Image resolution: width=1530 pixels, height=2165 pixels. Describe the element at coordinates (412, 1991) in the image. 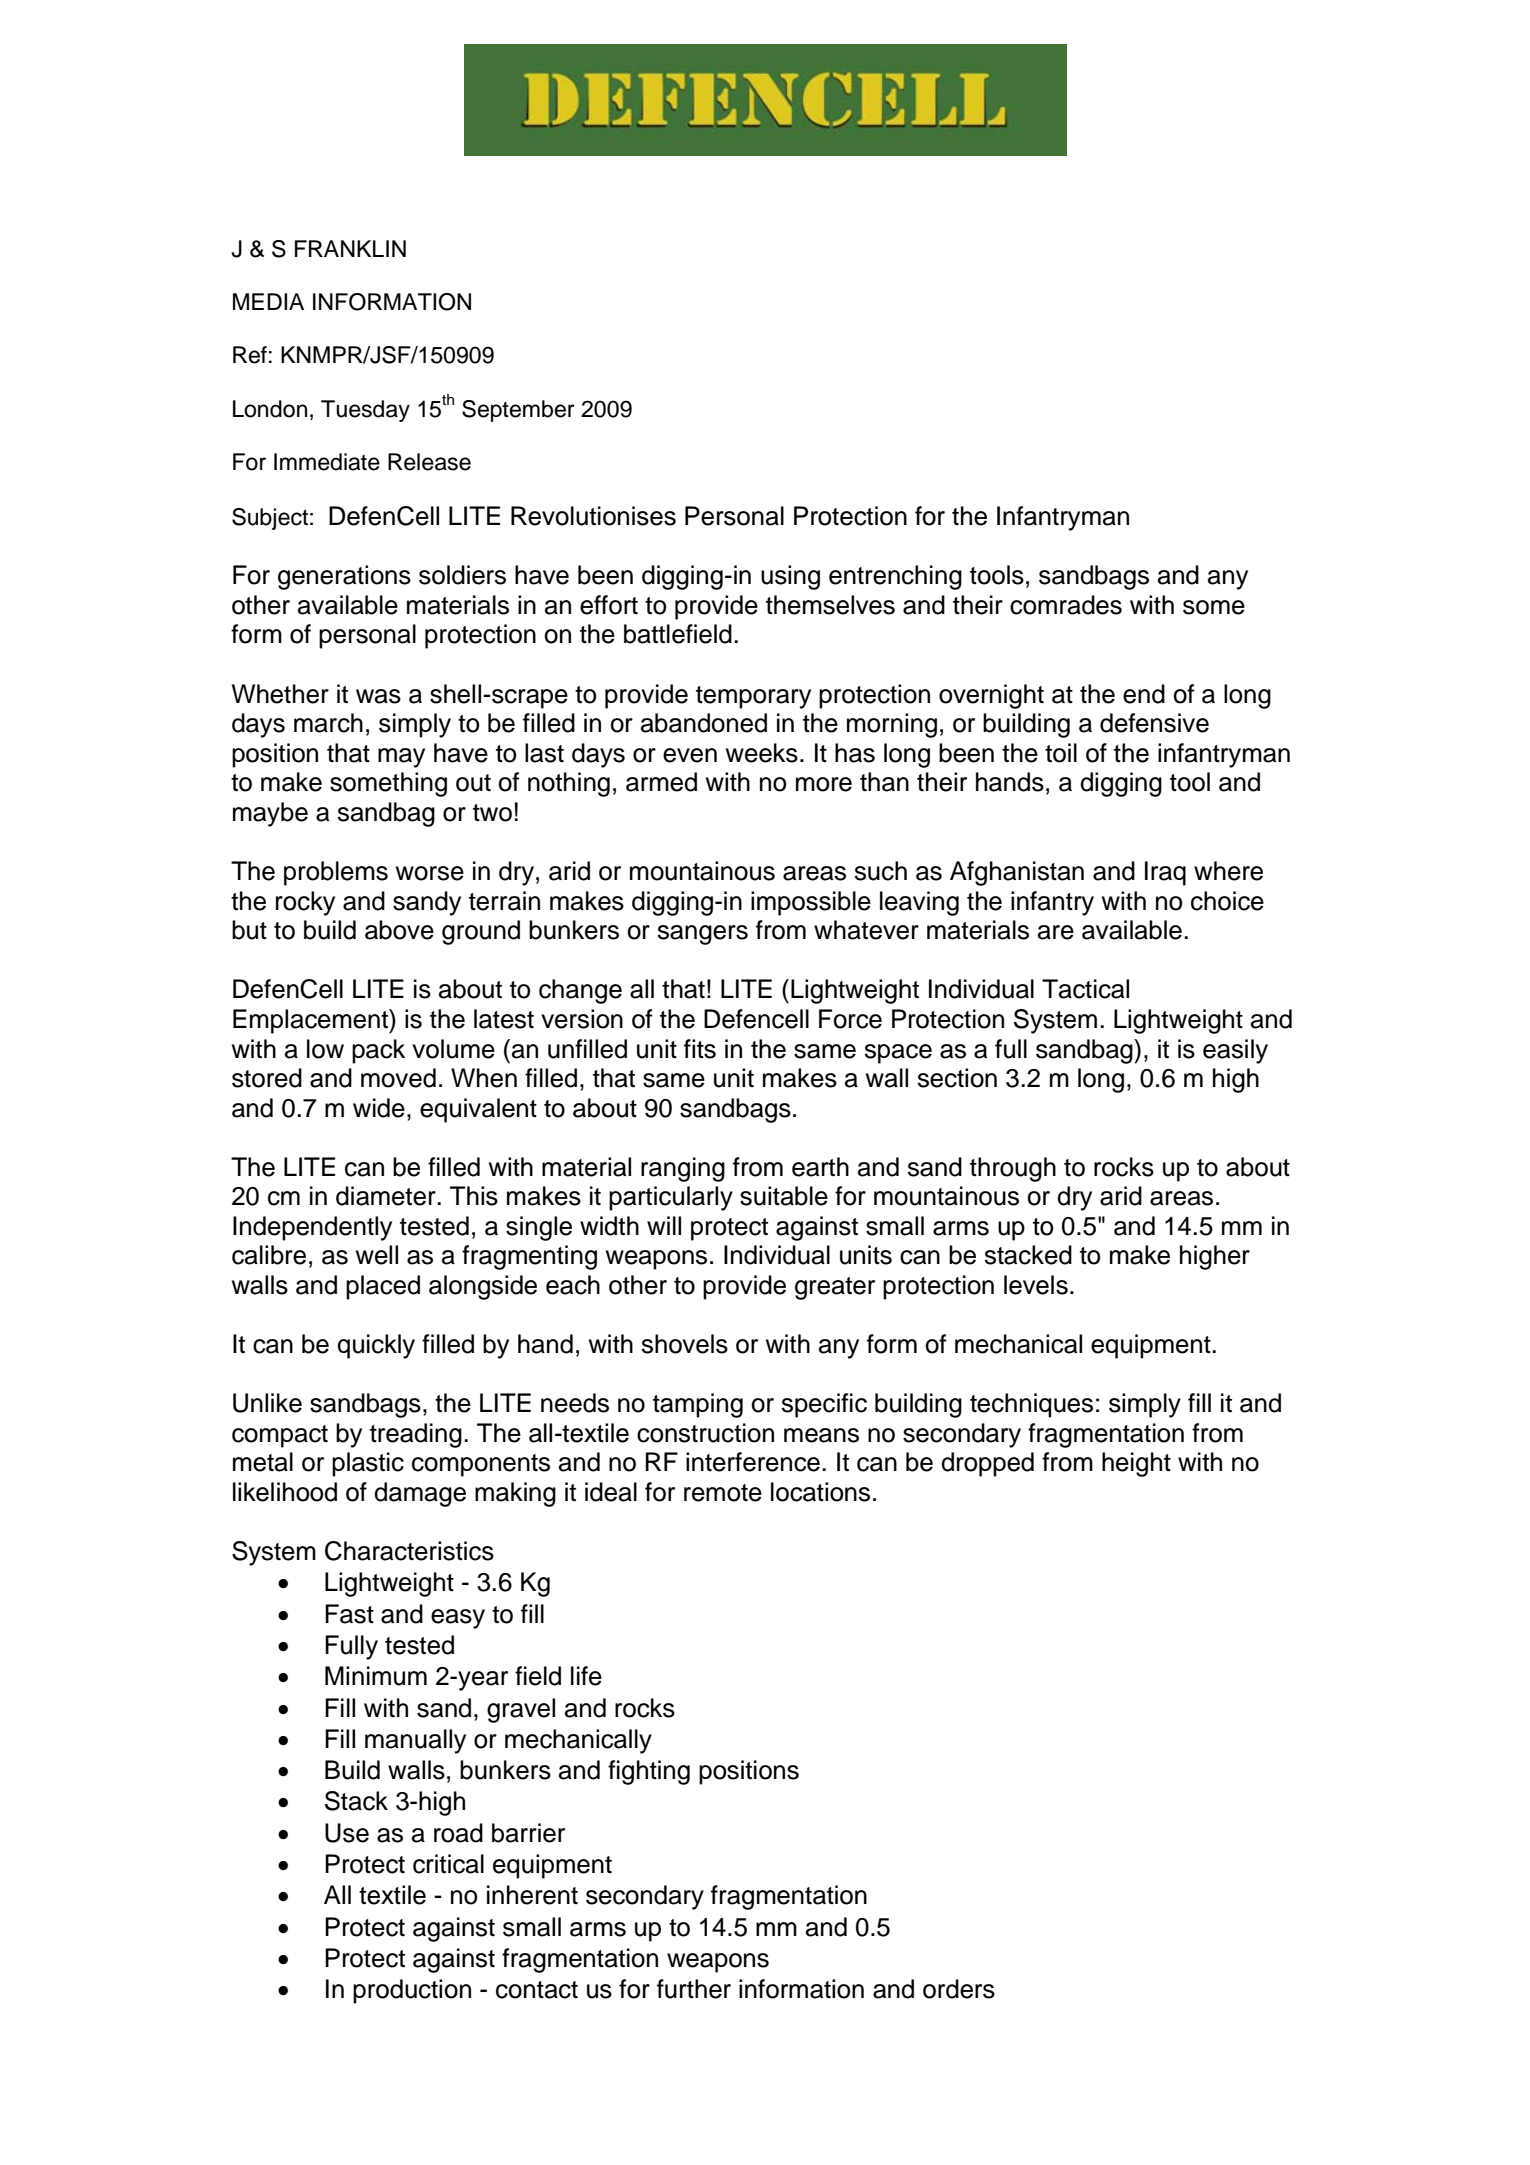

I see `production` at that location.
